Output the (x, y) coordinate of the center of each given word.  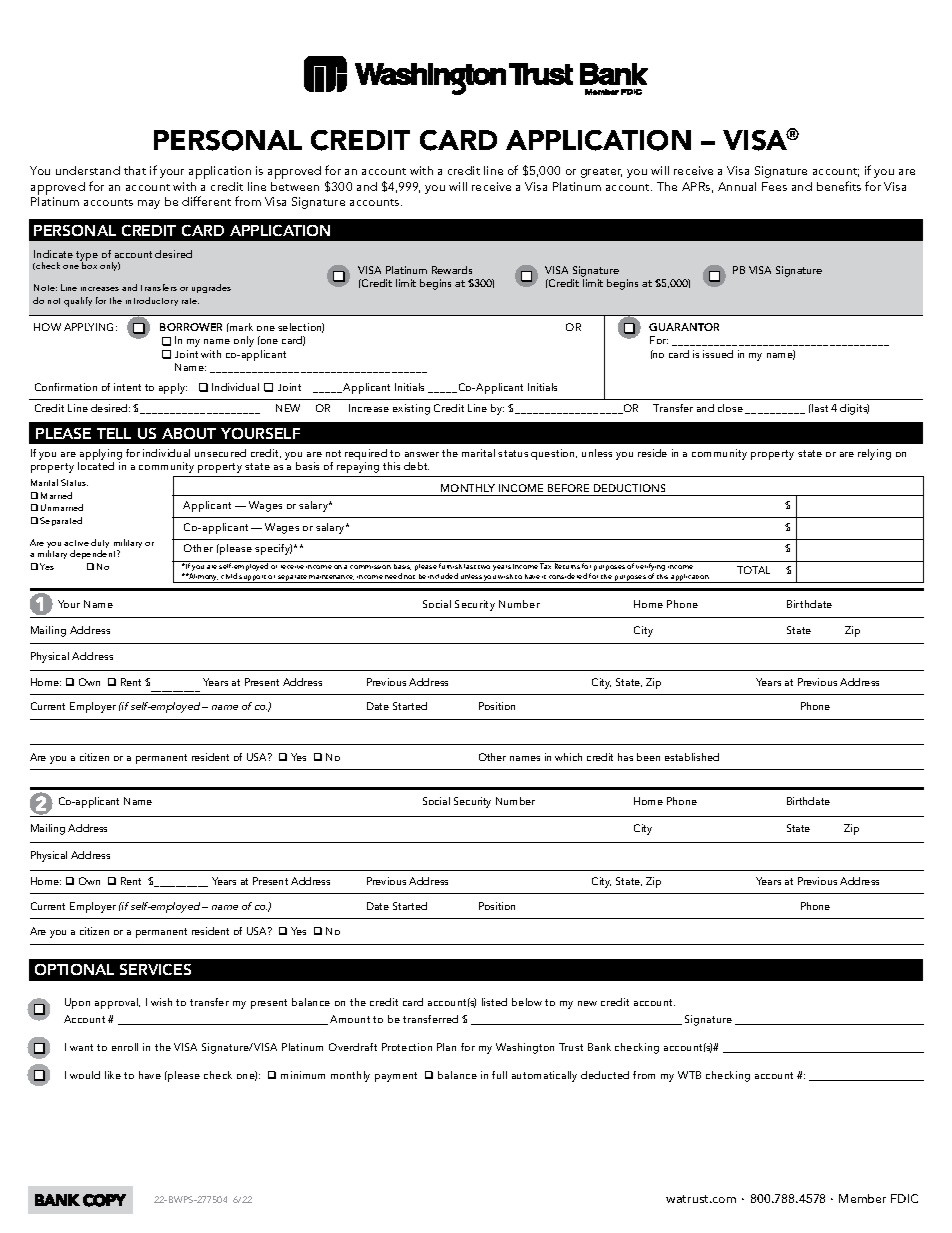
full (499, 1075)
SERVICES (155, 969)
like (113, 1075)
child (229, 576)
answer (422, 454)
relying (874, 454)
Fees (774, 186)
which (568, 757)
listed (494, 1002)
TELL (114, 433)
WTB (689, 1075)
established (692, 757)
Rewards (452, 270)
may (149, 204)
